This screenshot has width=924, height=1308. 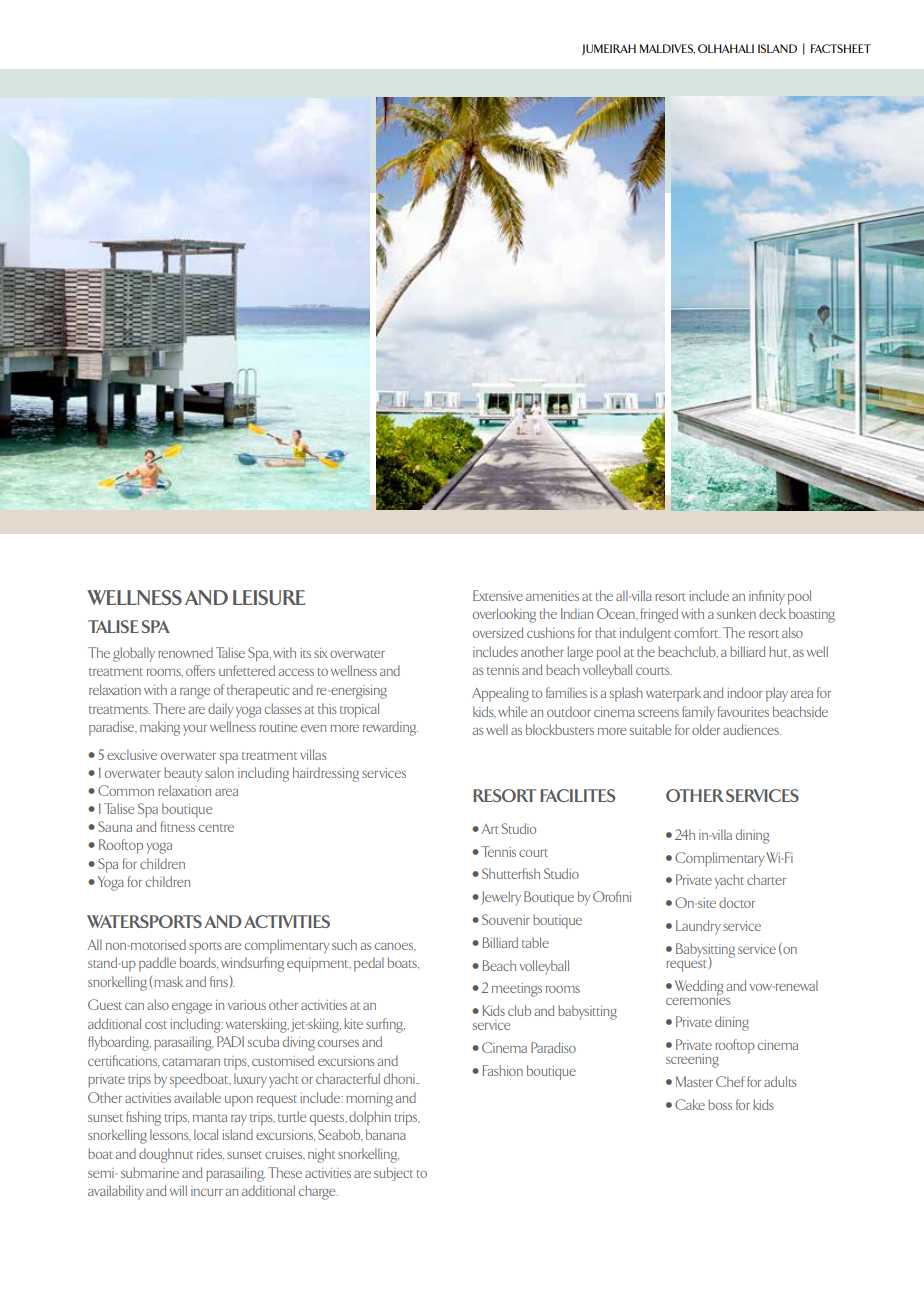 What do you see at coordinates (210, 1154) in the screenshot?
I see `rides` at bounding box center [210, 1154].
